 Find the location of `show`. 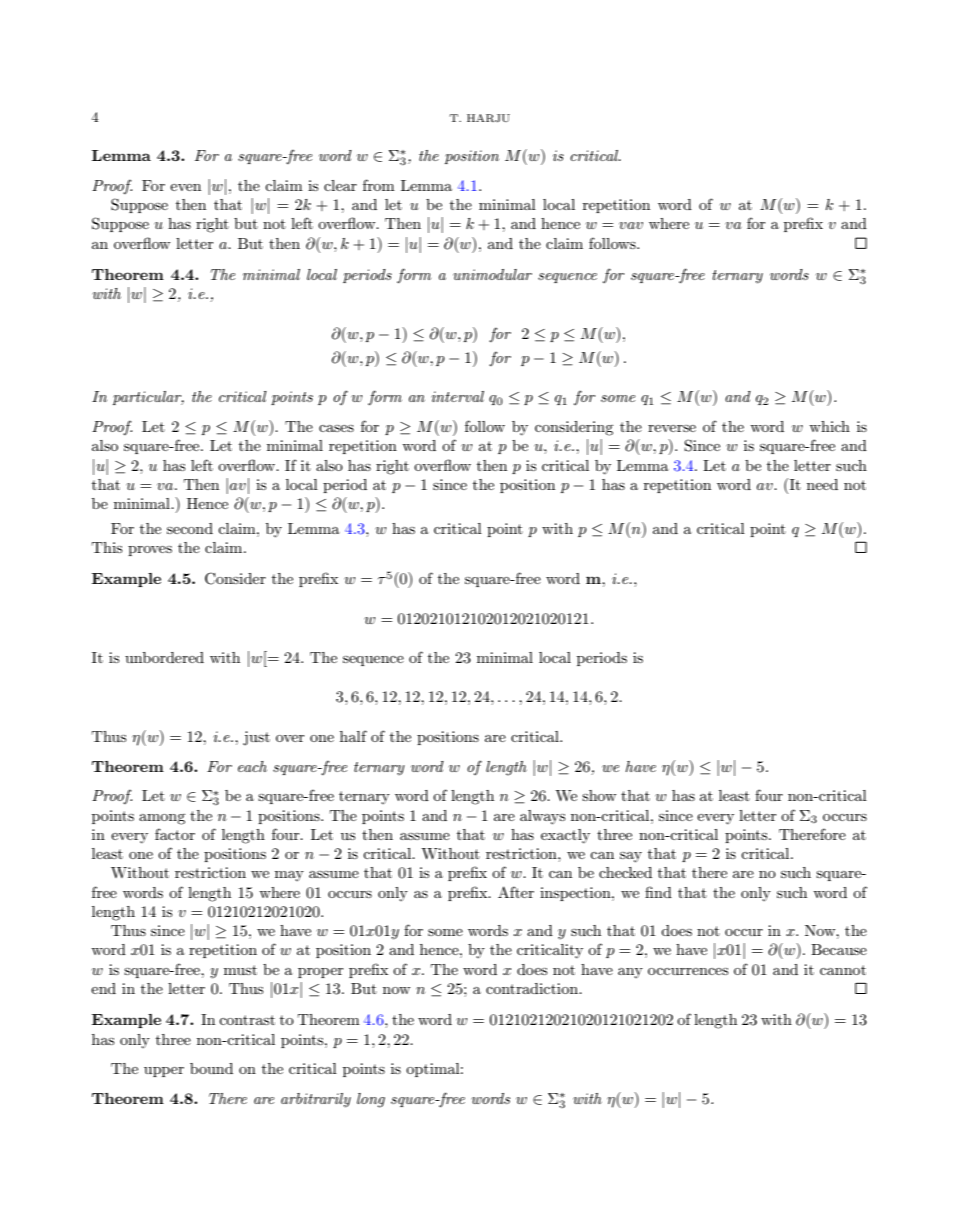

show is located at coordinates (599, 795).
